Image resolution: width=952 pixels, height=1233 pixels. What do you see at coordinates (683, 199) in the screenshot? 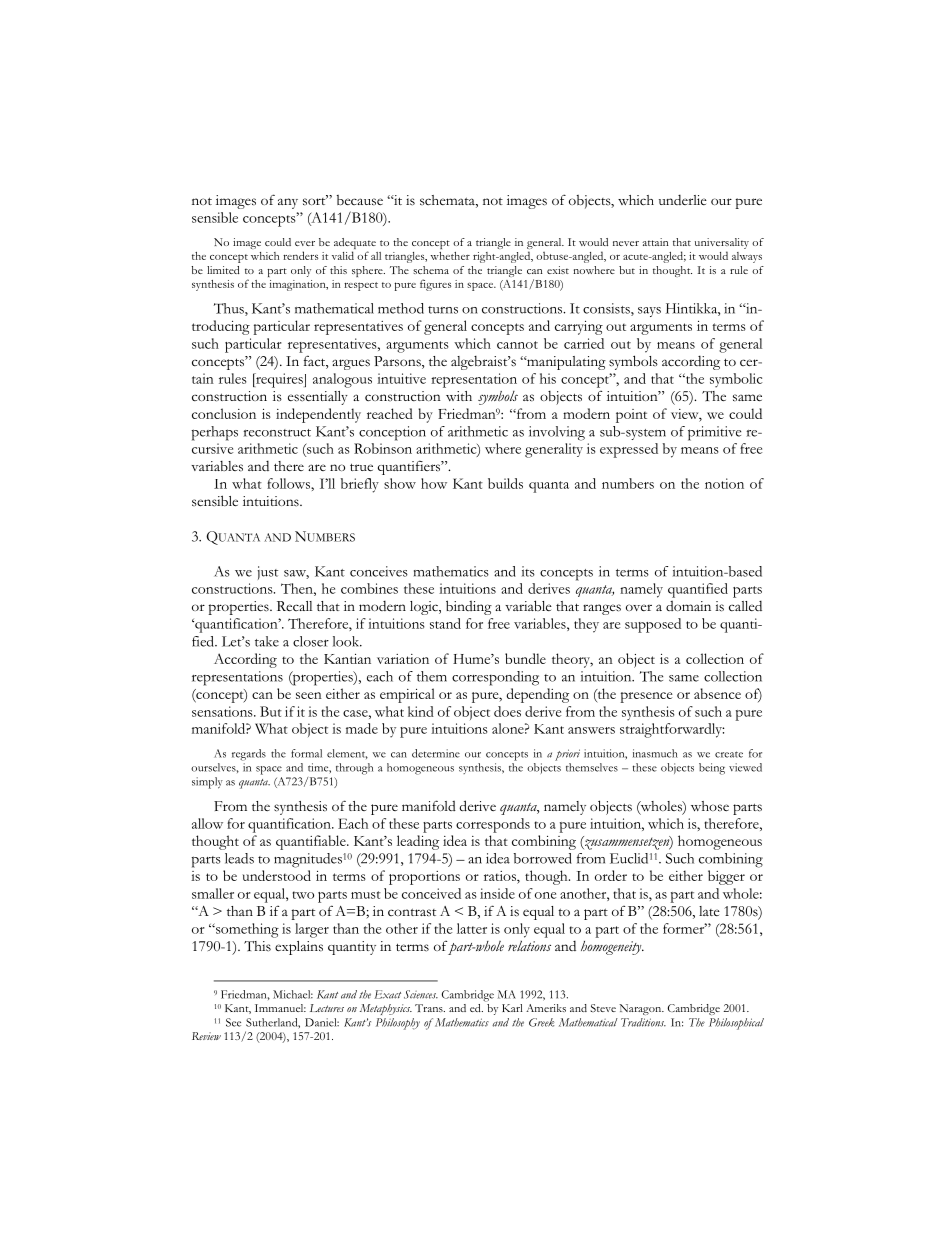
I see `underlie` at bounding box center [683, 199].
